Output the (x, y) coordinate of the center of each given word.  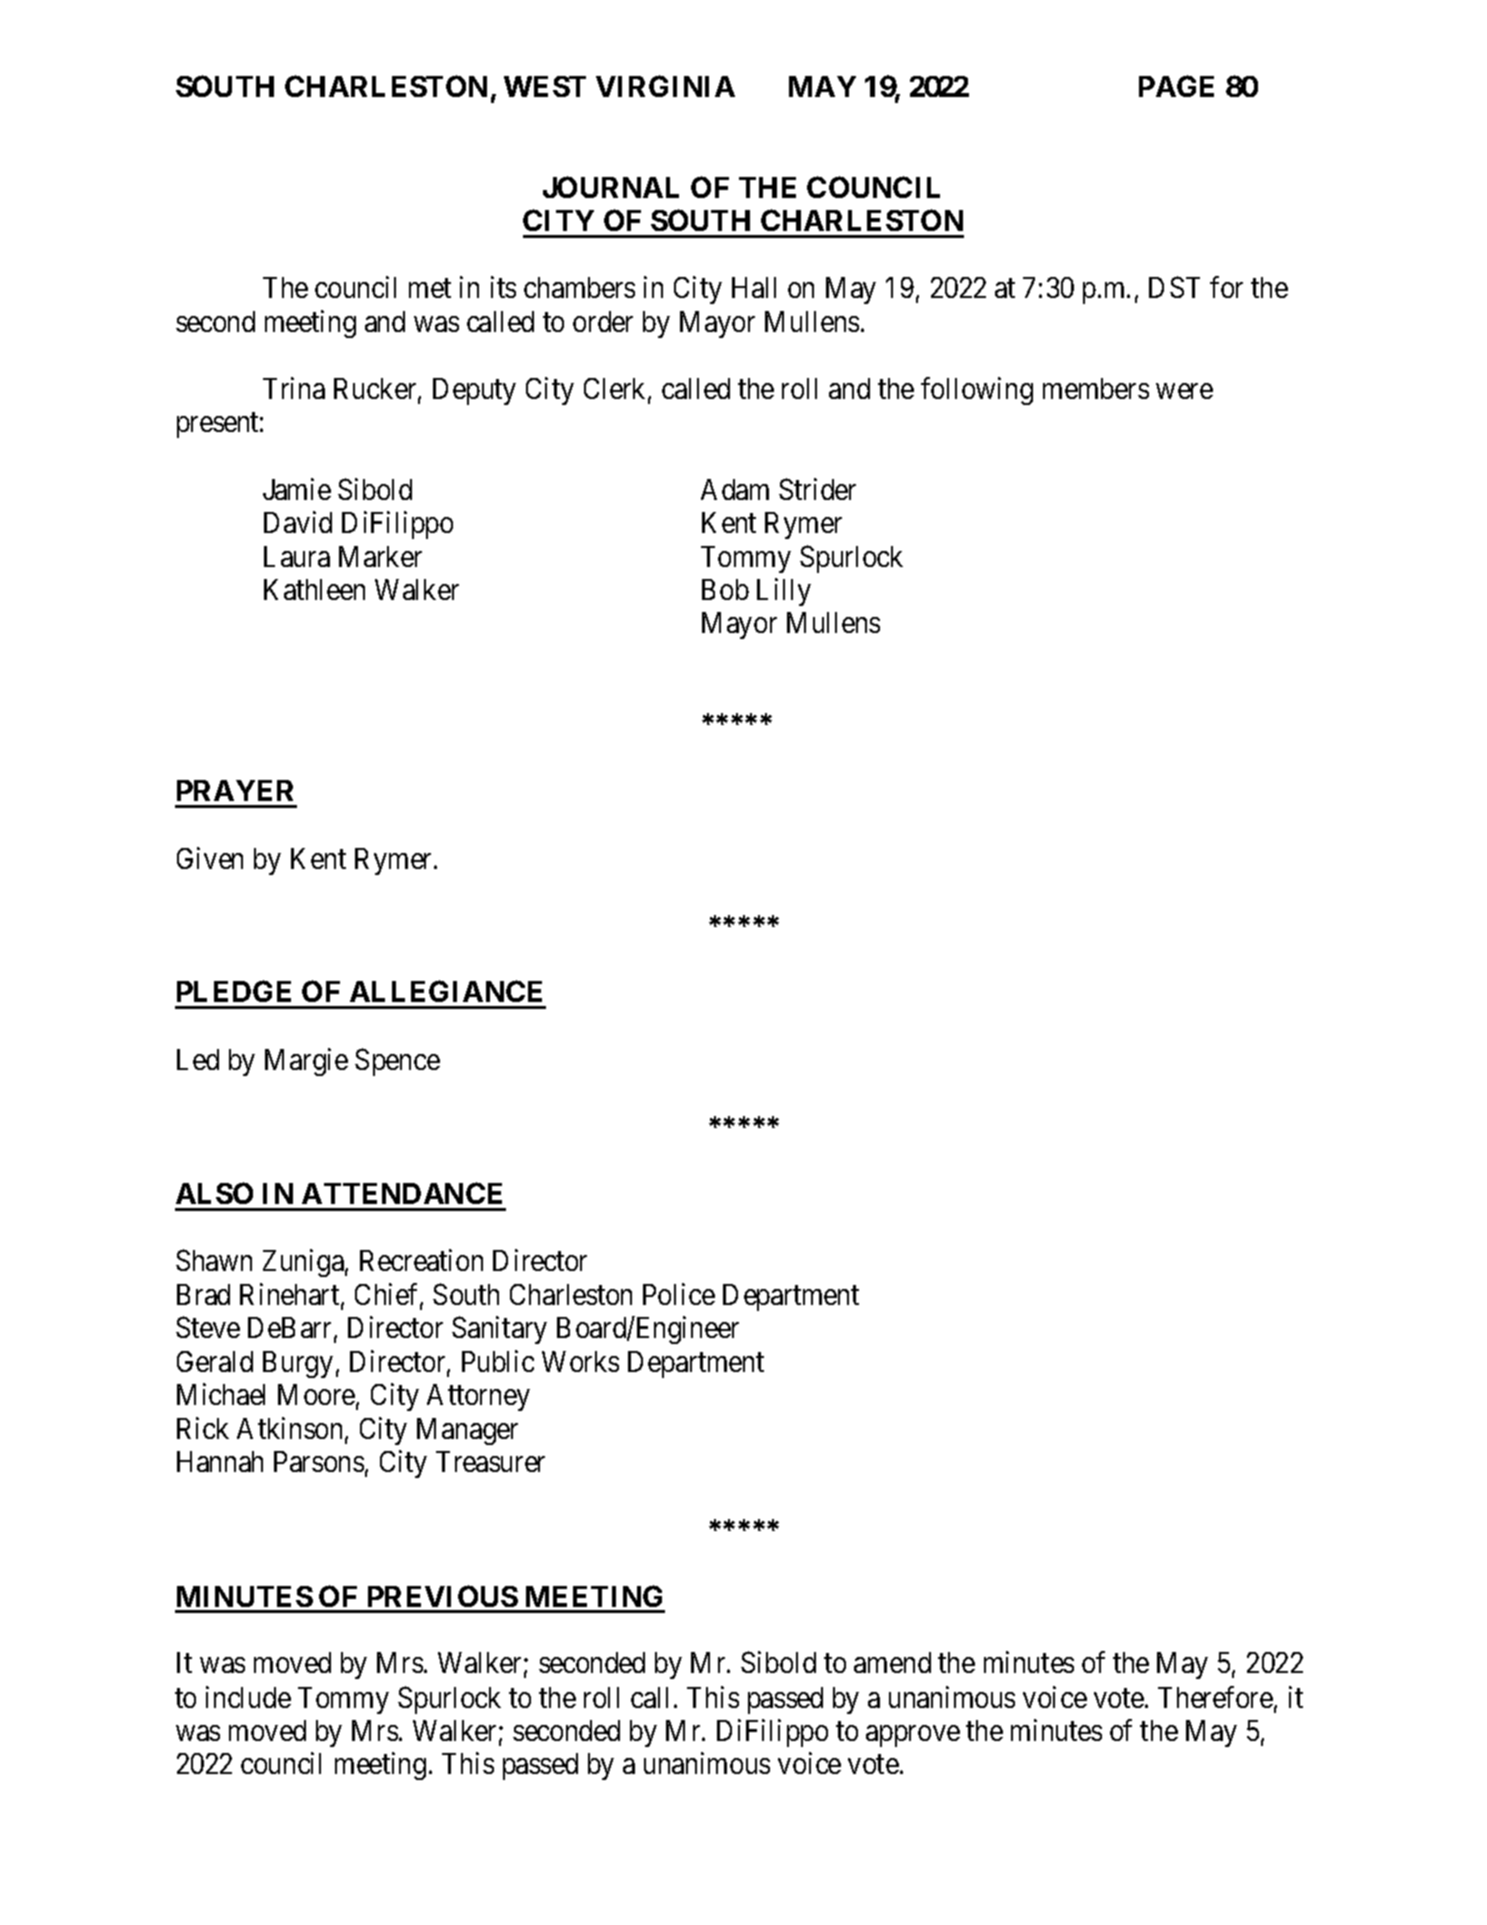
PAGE (1176, 86)
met (430, 288)
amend (892, 1662)
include (248, 1697)
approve (913, 1736)
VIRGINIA (665, 86)
